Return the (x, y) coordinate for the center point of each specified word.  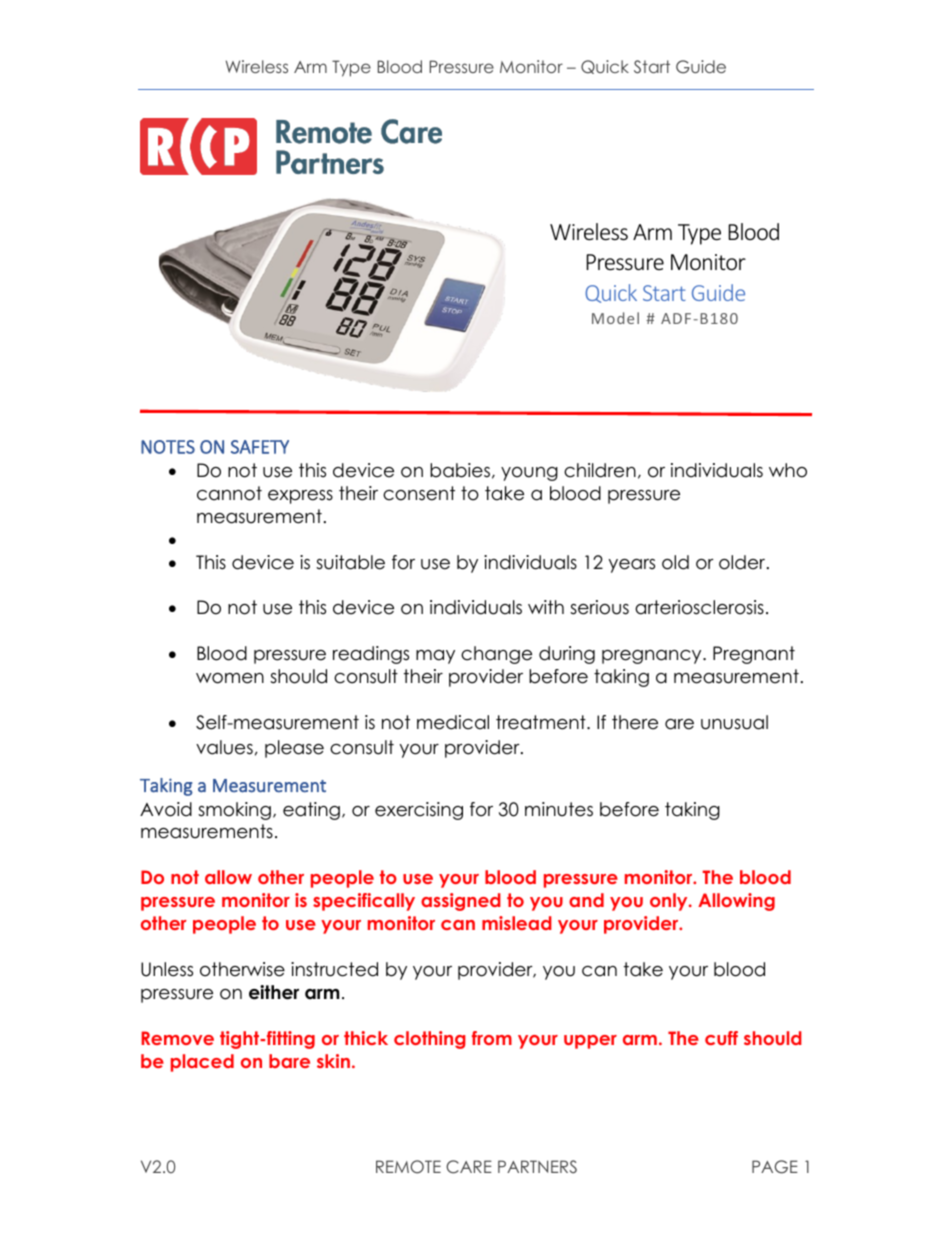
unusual (734, 722)
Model (615, 318)
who (788, 470)
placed (202, 1063)
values (224, 747)
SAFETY (260, 447)
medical (453, 722)
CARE (469, 1167)
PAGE (775, 1167)
